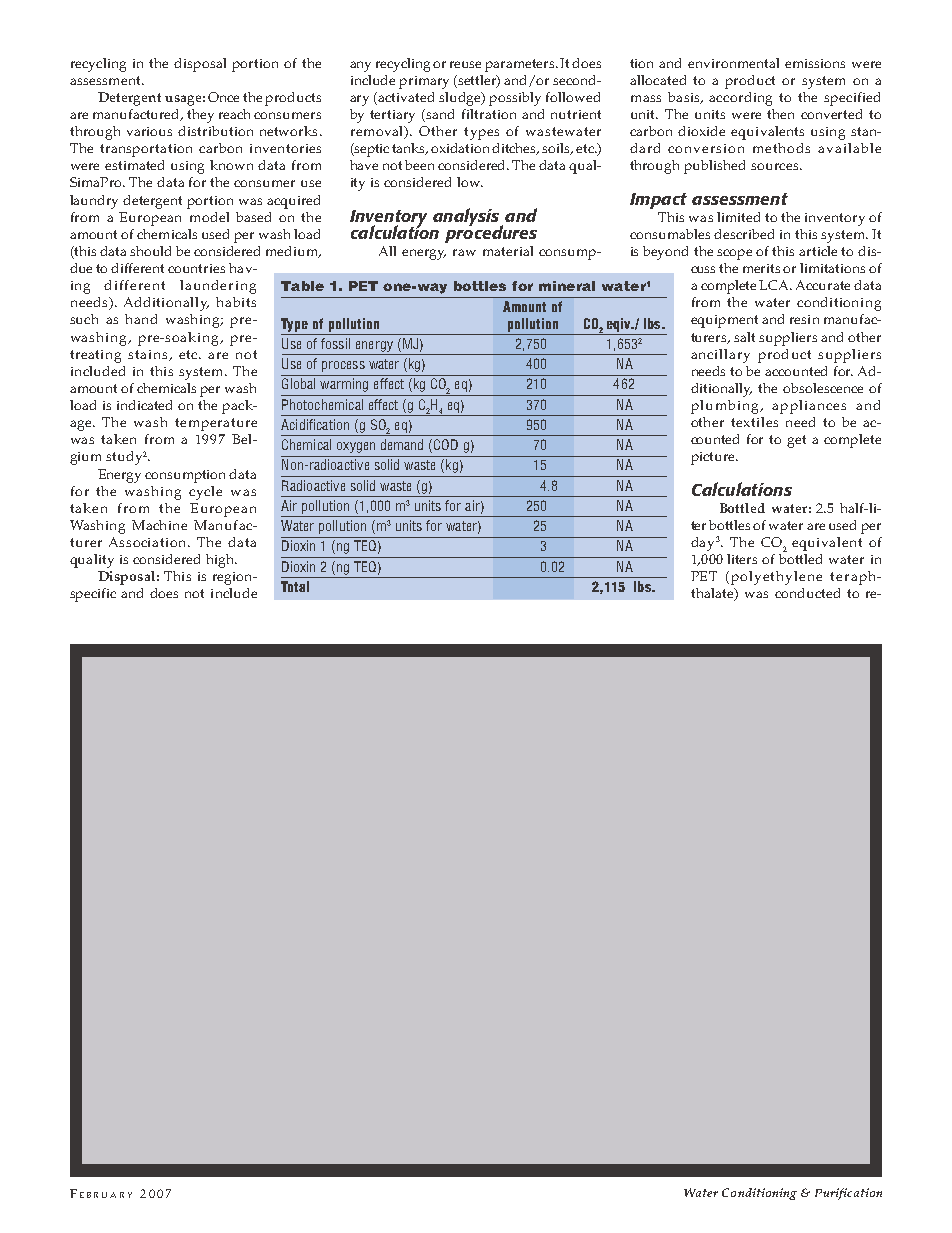 The image size is (952, 1233). What do you see at coordinates (419, 165) in the document?
I see `been` at bounding box center [419, 165].
